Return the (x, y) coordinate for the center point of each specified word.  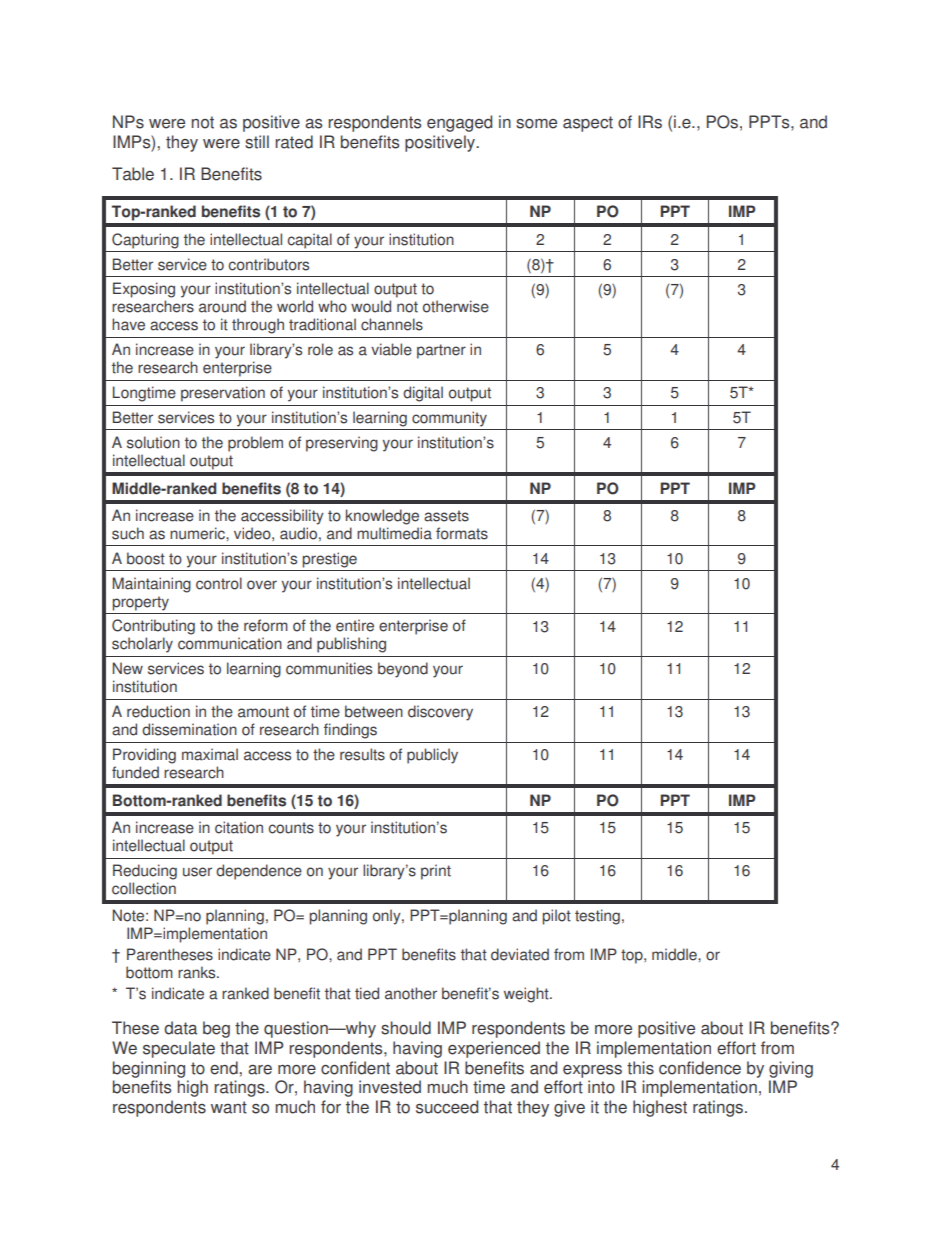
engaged (459, 123)
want (229, 1107)
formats (462, 533)
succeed (447, 1107)
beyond (403, 670)
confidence (700, 1068)
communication (230, 643)
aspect (588, 124)
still (257, 142)
